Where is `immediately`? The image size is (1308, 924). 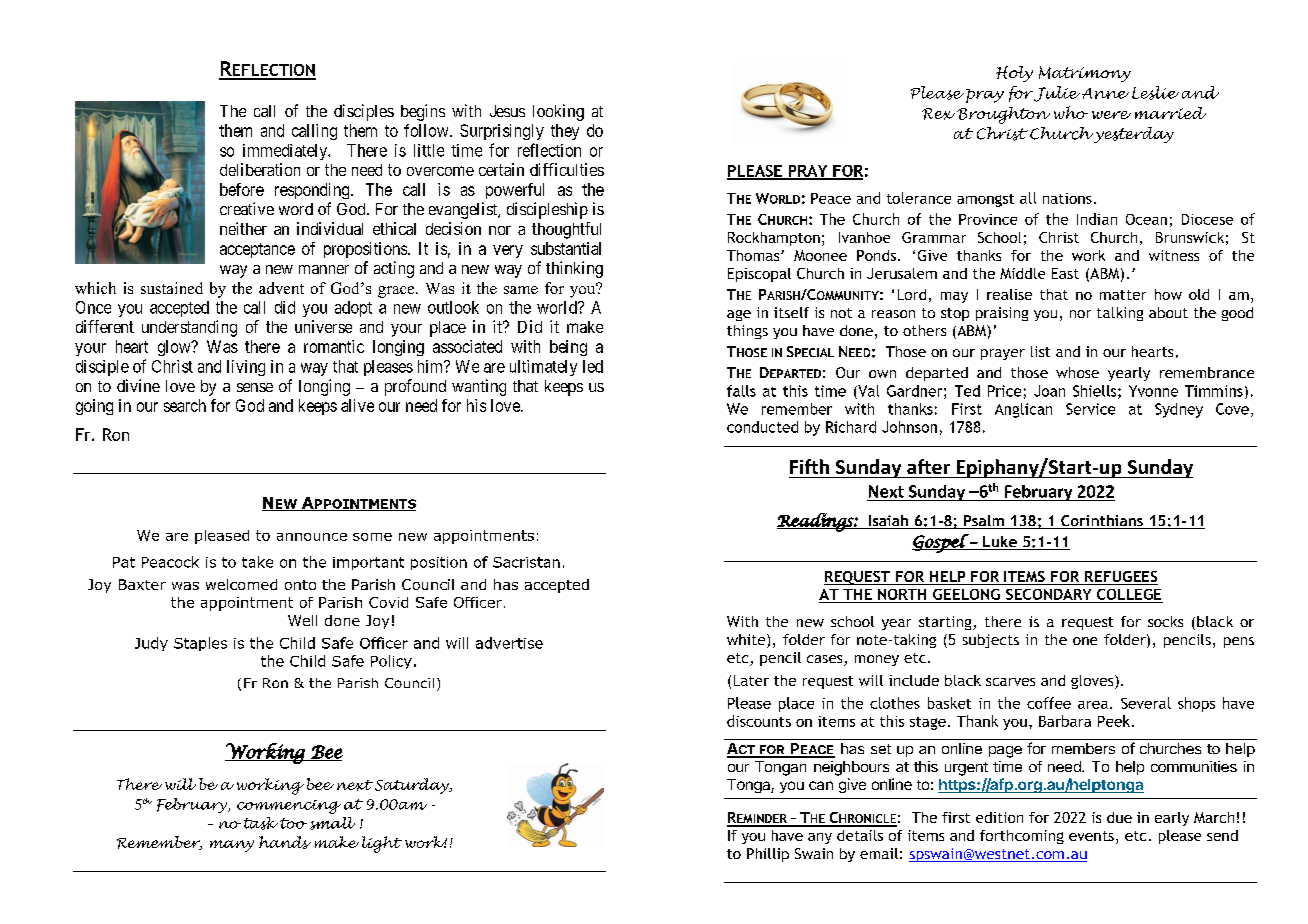 immediately is located at coordinates (286, 152).
